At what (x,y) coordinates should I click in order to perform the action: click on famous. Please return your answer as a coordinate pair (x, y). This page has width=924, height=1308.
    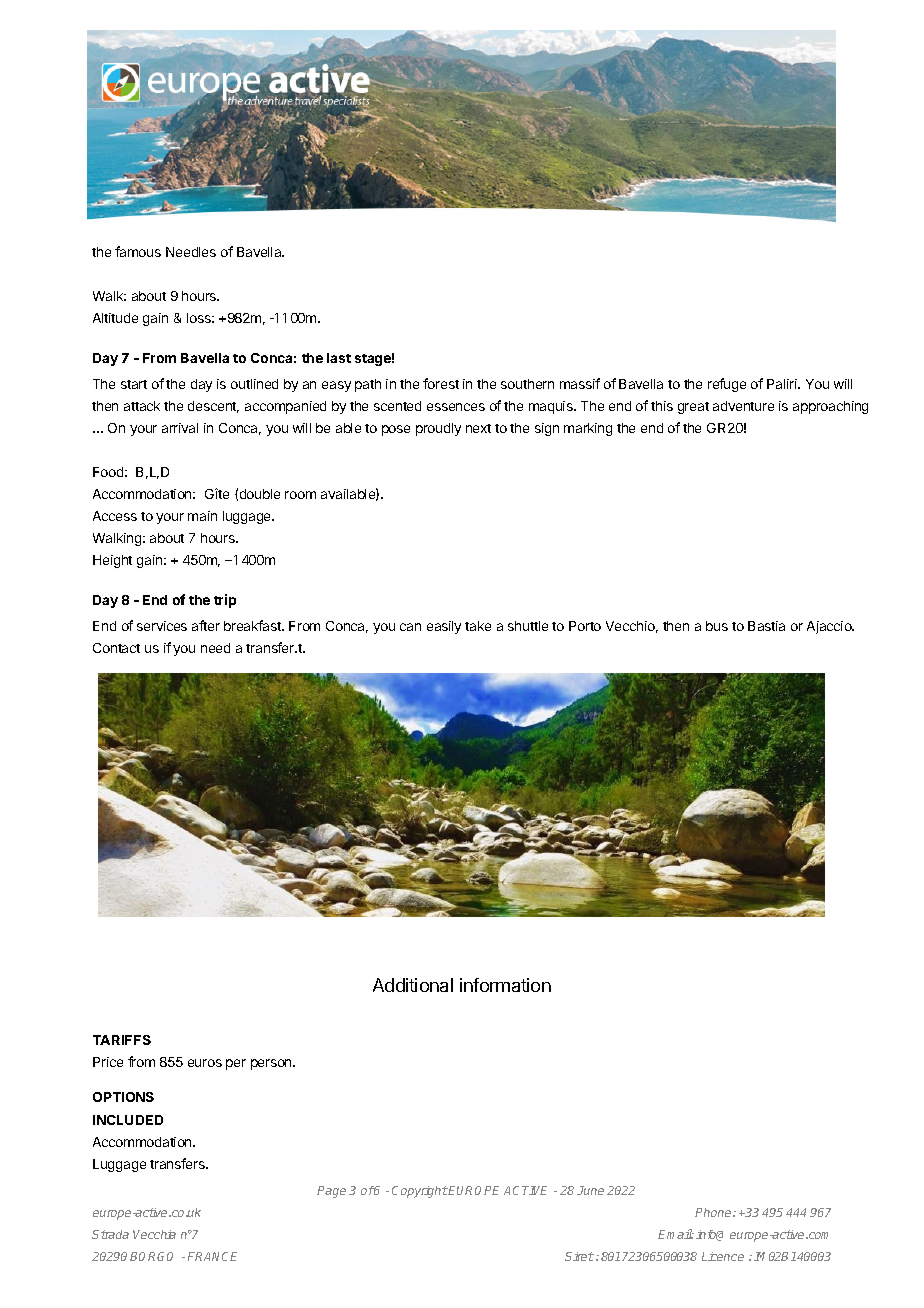
    Looking at the image, I should click on (138, 251).
